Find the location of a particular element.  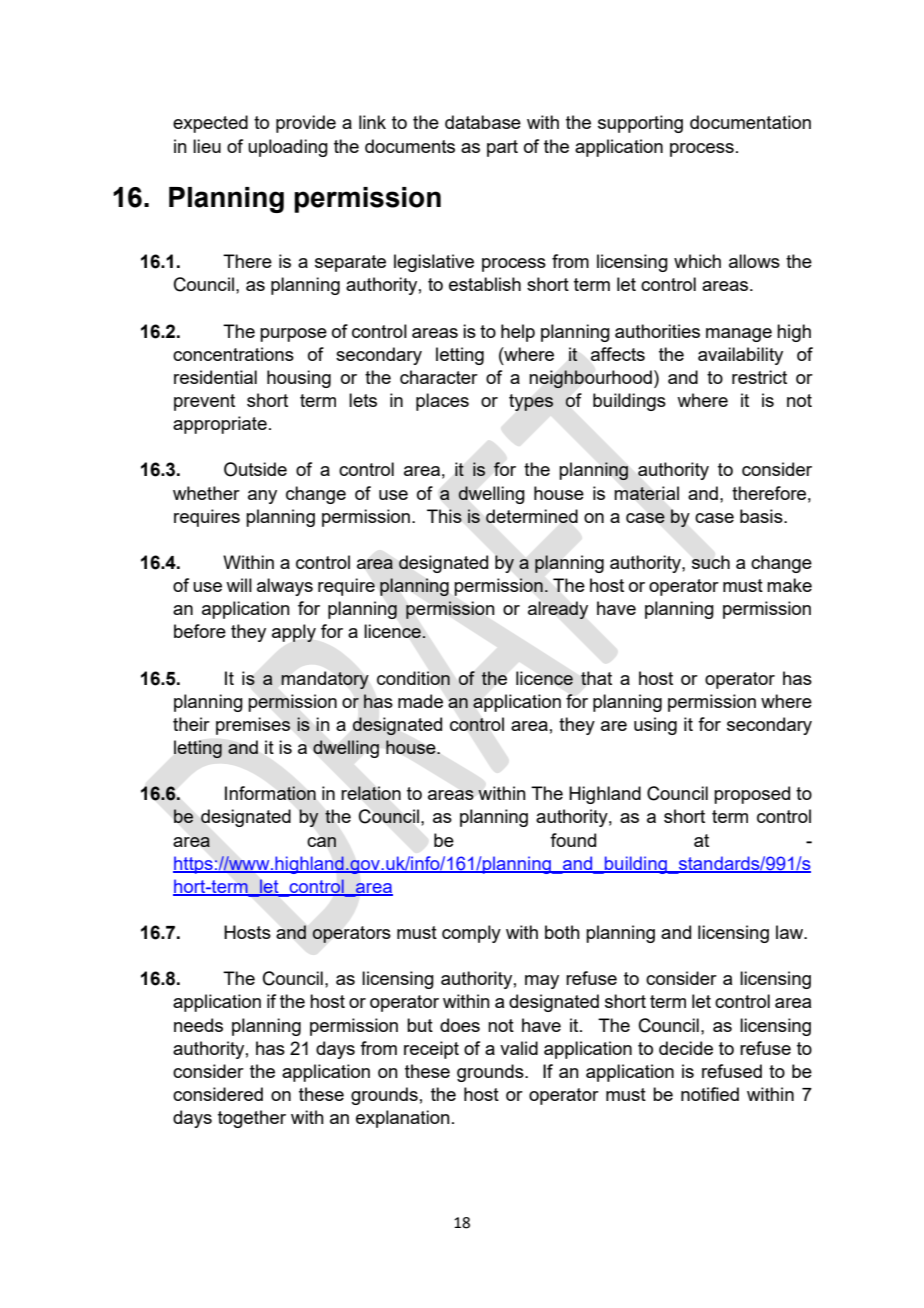

uploading is located at coordinates (288, 148).
